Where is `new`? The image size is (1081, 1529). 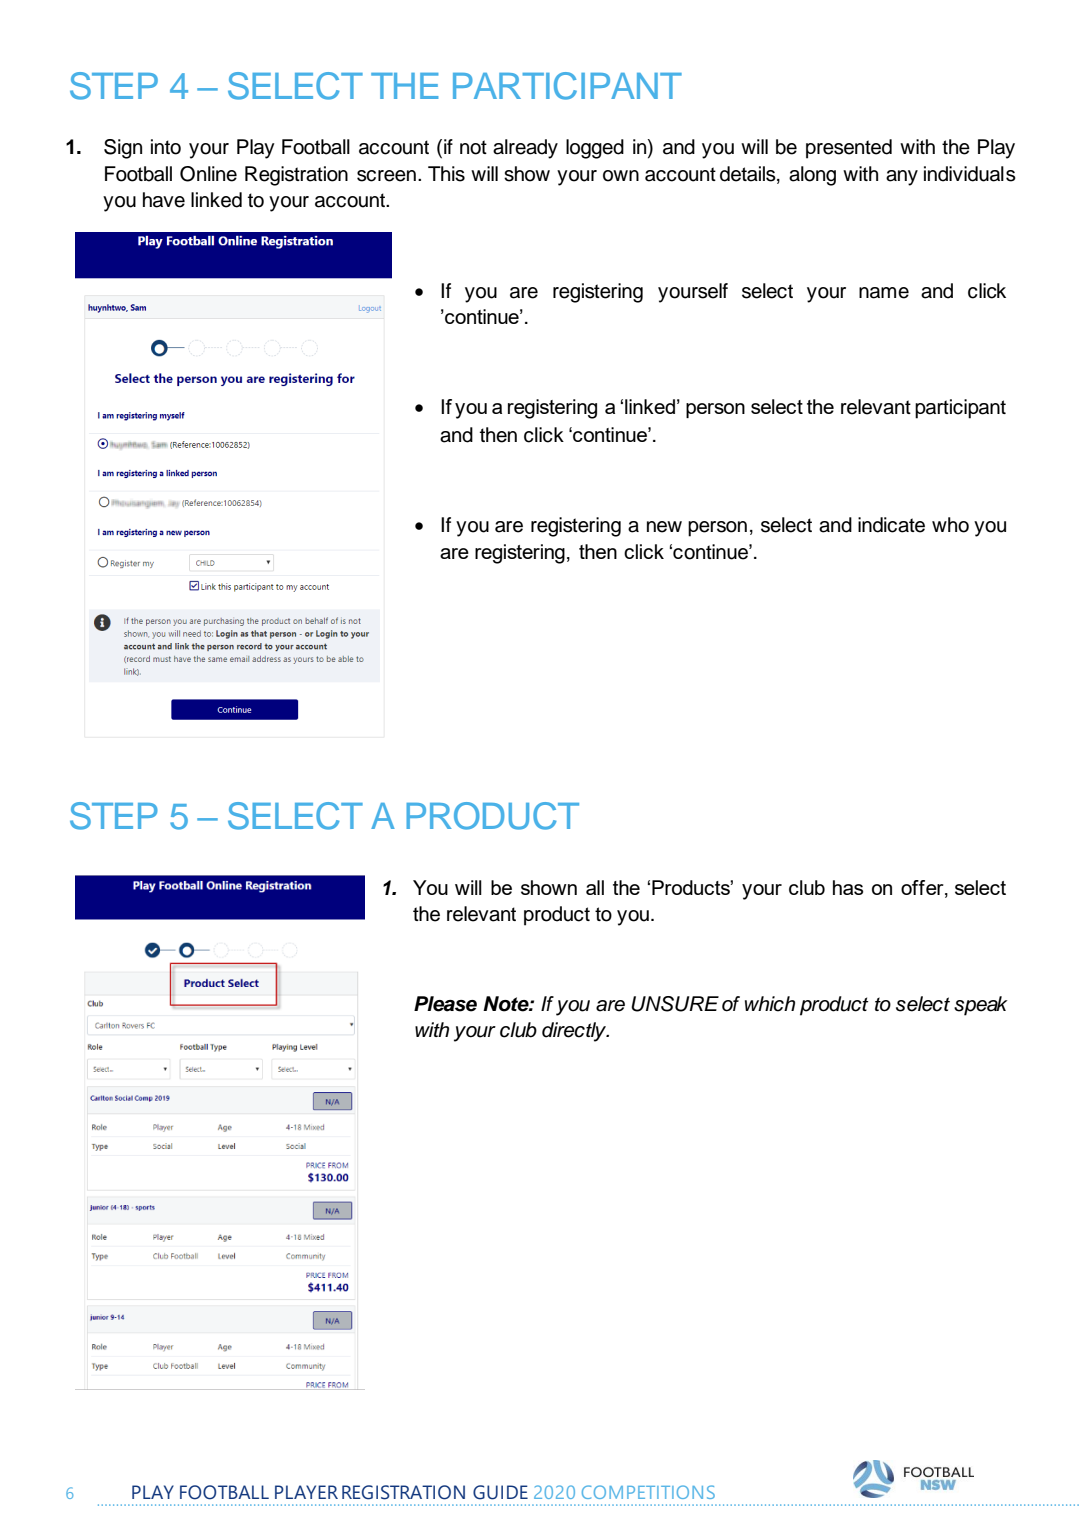
new is located at coordinates (664, 527).
